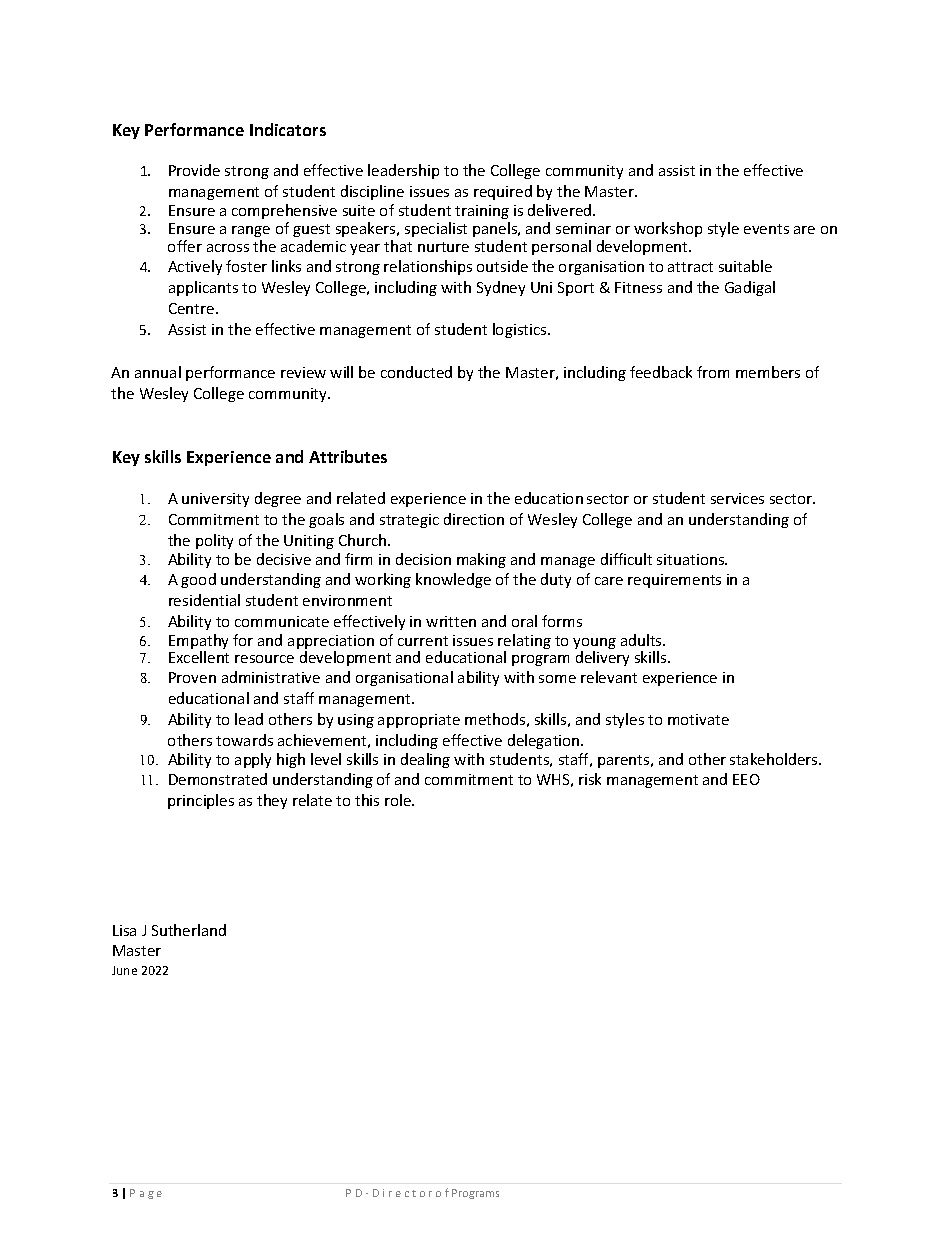  What do you see at coordinates (194, 170) in the screenshot?
I see `Provide` at bounding box center [194, 170].
